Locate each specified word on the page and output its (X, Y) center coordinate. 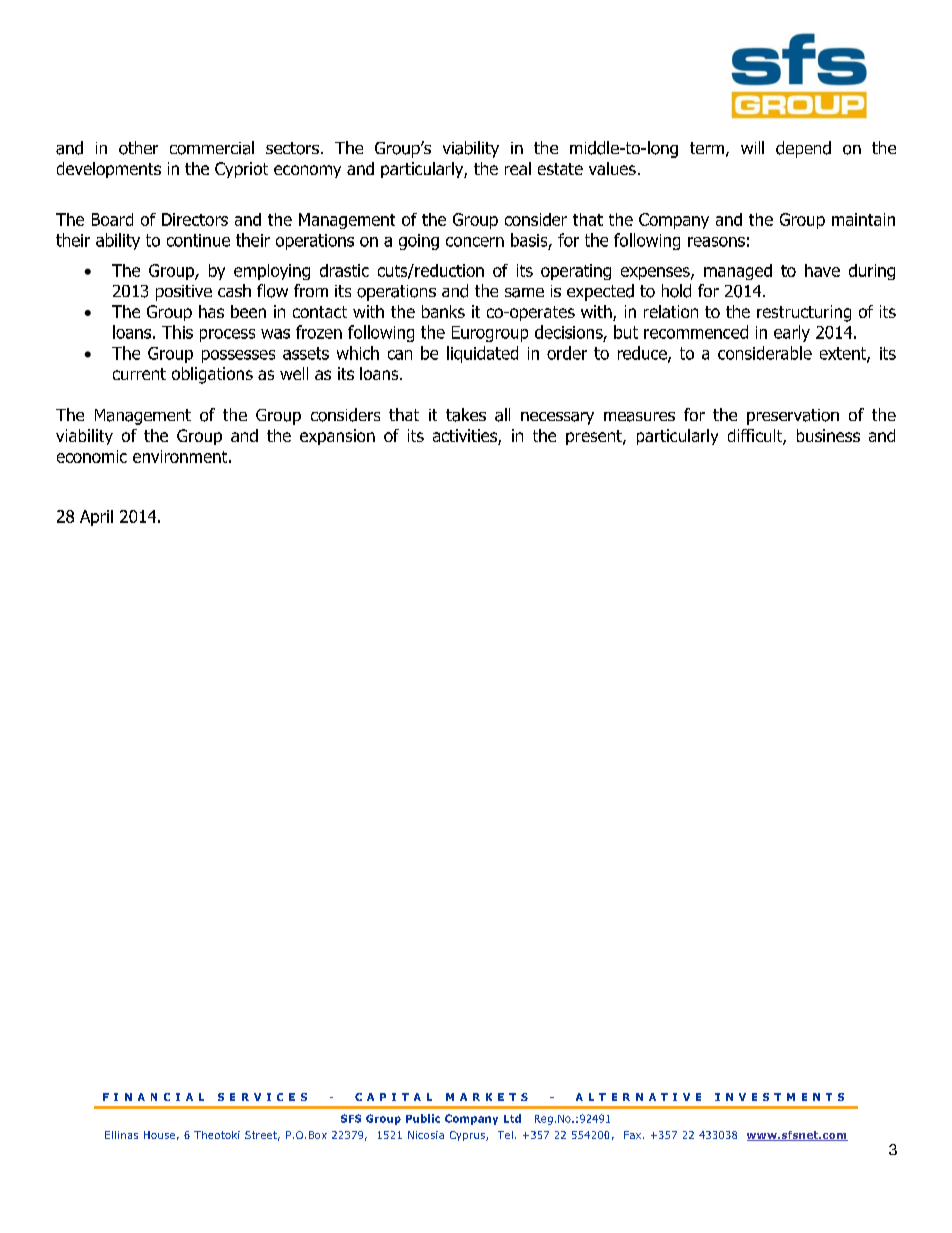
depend (803, 149)
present (595, 437)
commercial (212, 148)
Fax (632, 1135)
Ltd (512, 1118)
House (159, 1135)
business (828, 435)
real (518, 168)
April (96, 518)
